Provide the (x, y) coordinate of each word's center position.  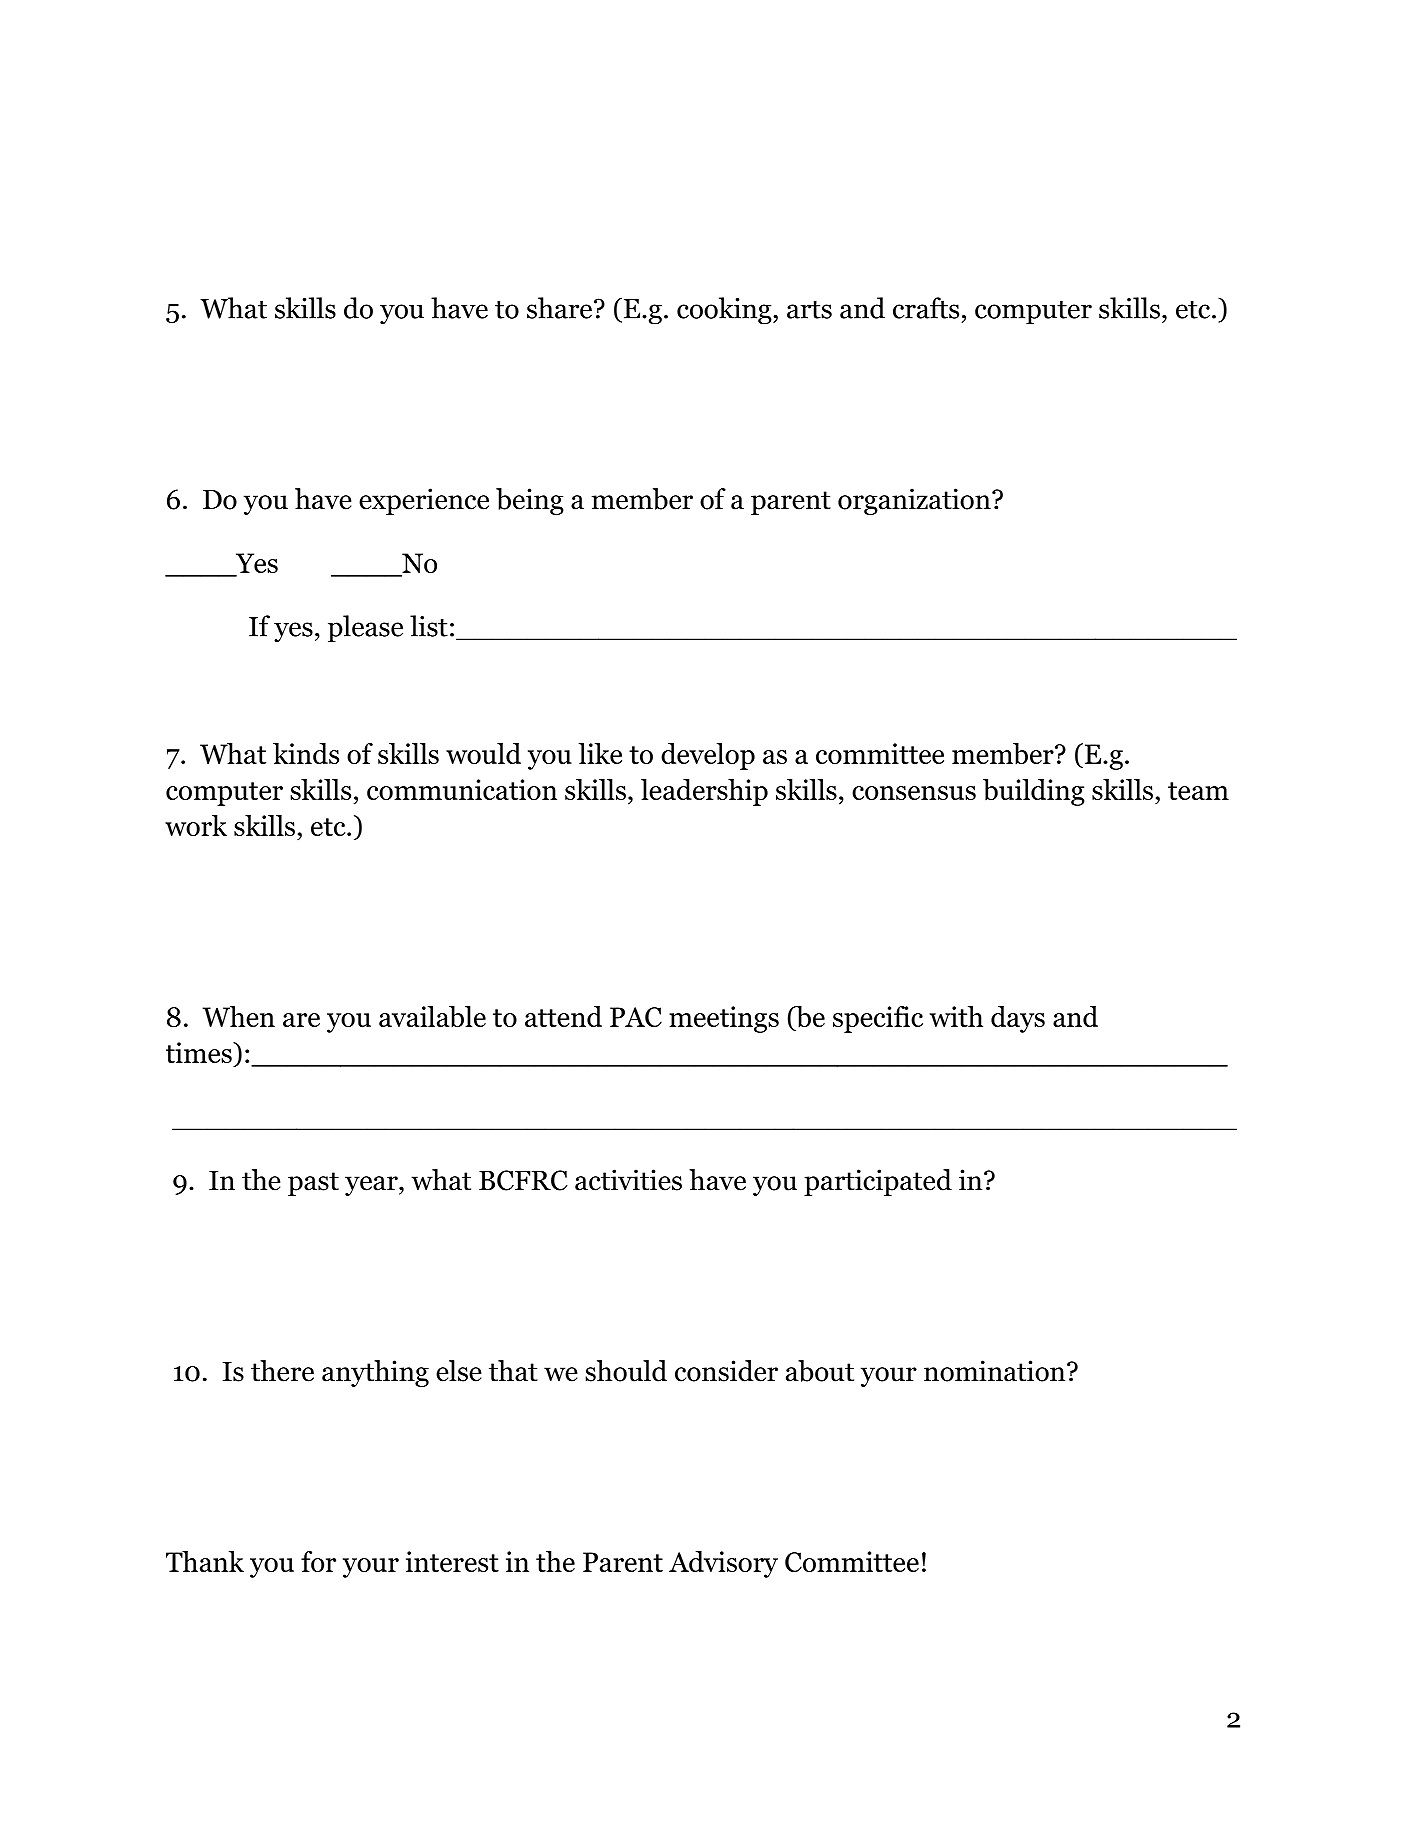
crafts (926, 308)
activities (628, 1180)
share (559, 308)
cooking (724, 310)
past (313, 1184)
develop (708, 756)
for (318, 1561)
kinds (306, 753)
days (1018, 1019)
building (1034, 792)
